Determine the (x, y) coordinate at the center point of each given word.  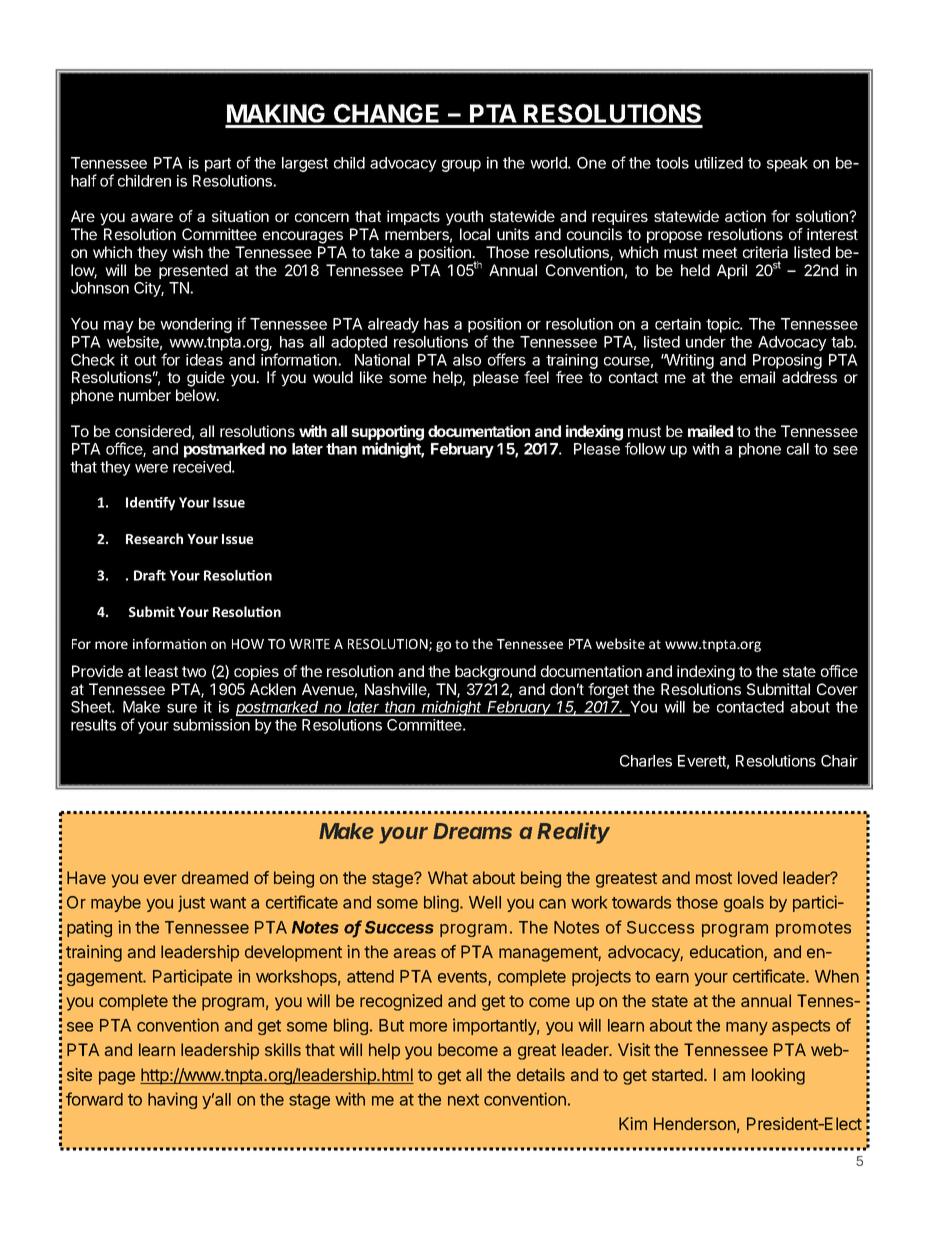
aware (152, 217)
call (798, 449)
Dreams (472, 831)
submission (211, 725)
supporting (387, 434)
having (172, 1100)
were (151, 468)
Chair (839, 761)
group (461, 166)
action (745, 216)
